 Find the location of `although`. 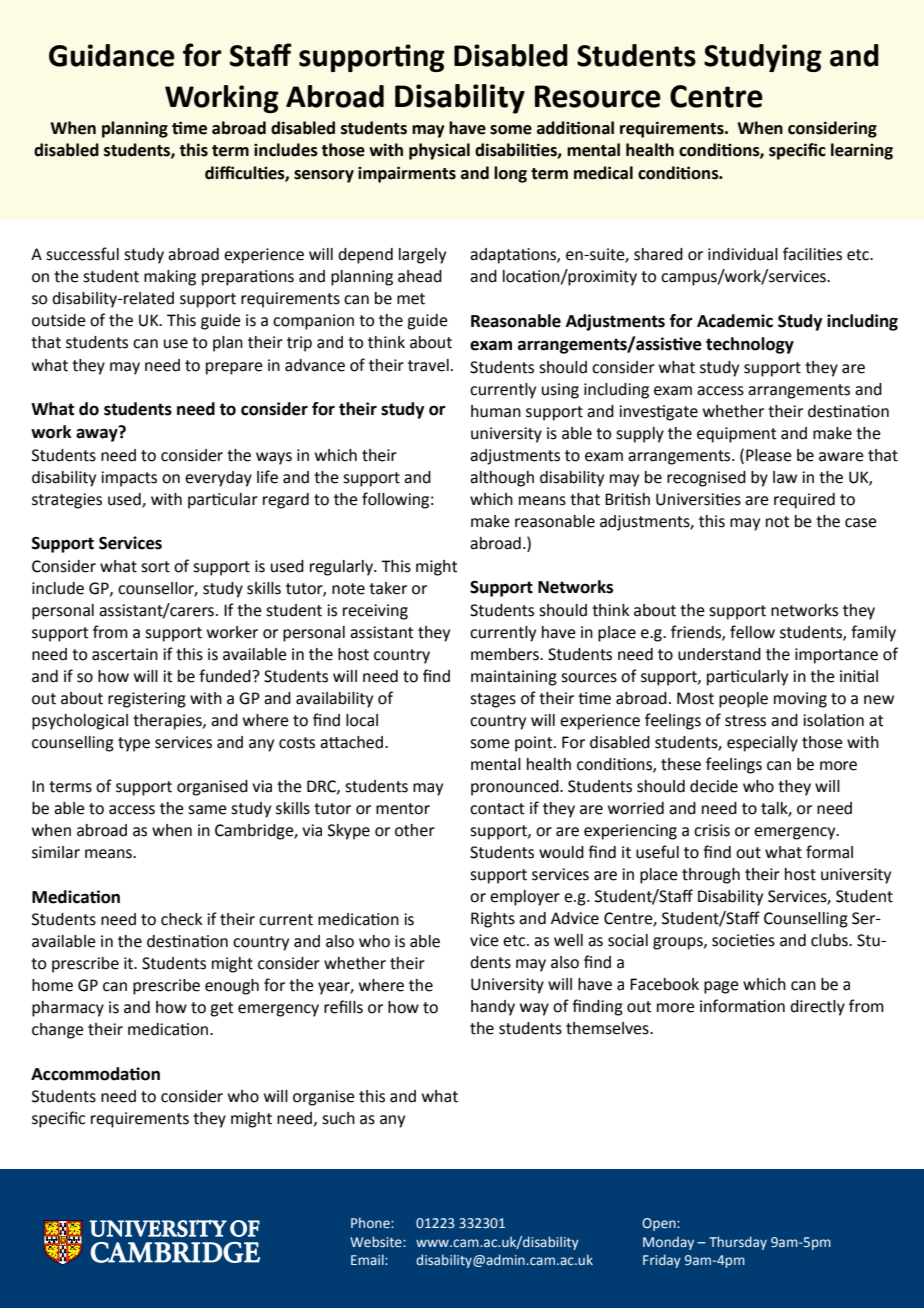

although is located at coordinates (502, 479).
